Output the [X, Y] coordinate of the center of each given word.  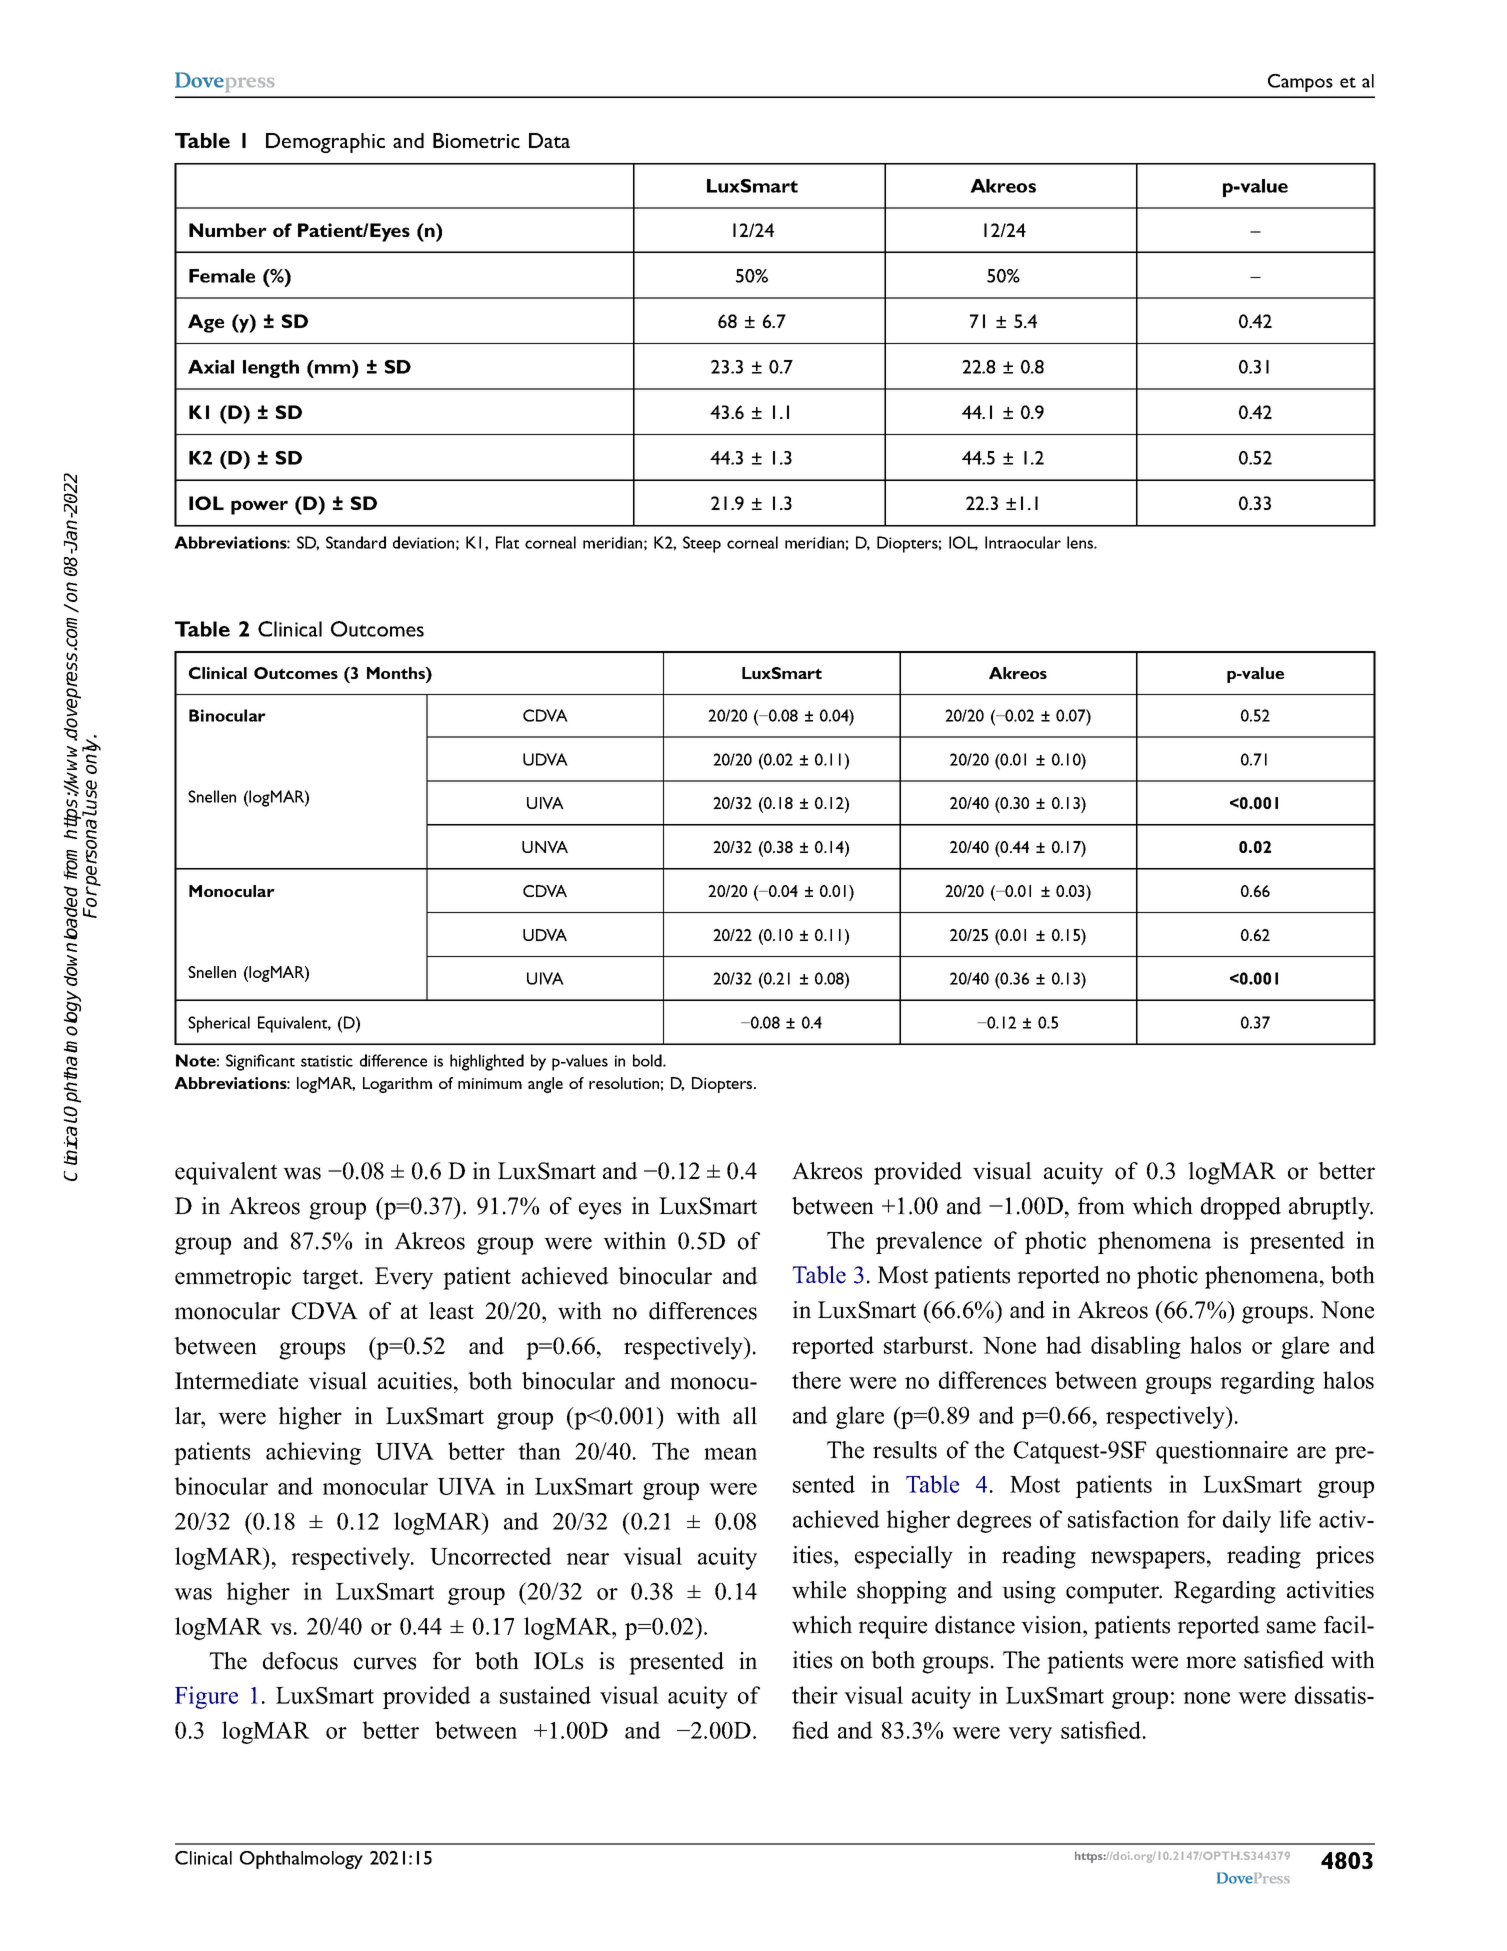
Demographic [325, 143]
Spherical [219, 1024]
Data [549, 140]
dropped [1241, 1208]
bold [648, 1060]
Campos [1300, 83]
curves [385, 1663]
